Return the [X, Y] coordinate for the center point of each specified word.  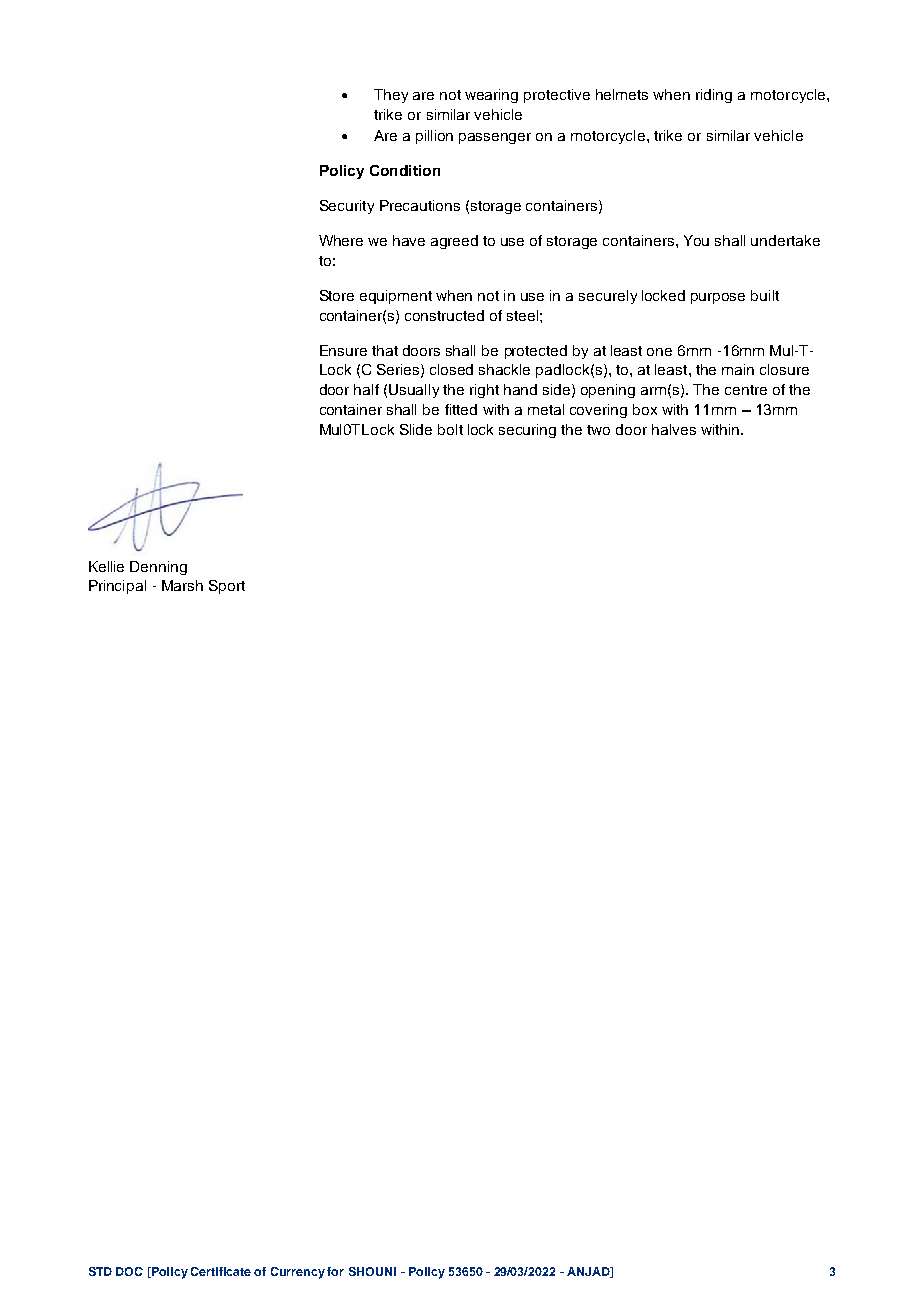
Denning [158, 568]
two [598, 430]
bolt [450, 429]
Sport [227, 587]
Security [347, 207]
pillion [434, 137]
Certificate [221, 1271]
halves [674, 429]
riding [714, 96]
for [335, 1271]
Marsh [182, 585]
